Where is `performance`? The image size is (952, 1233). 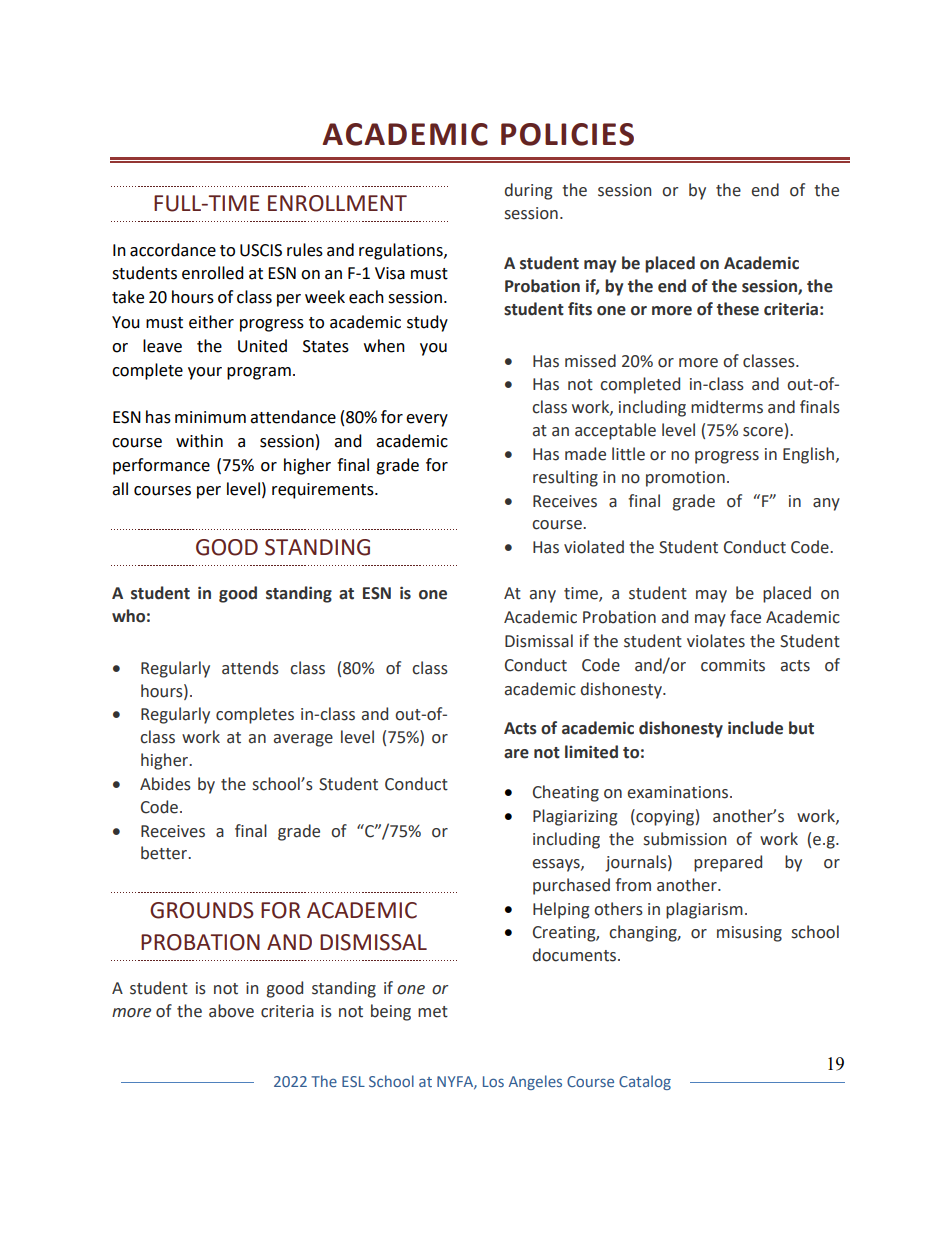 performance is located at coordinates (161, 466).
